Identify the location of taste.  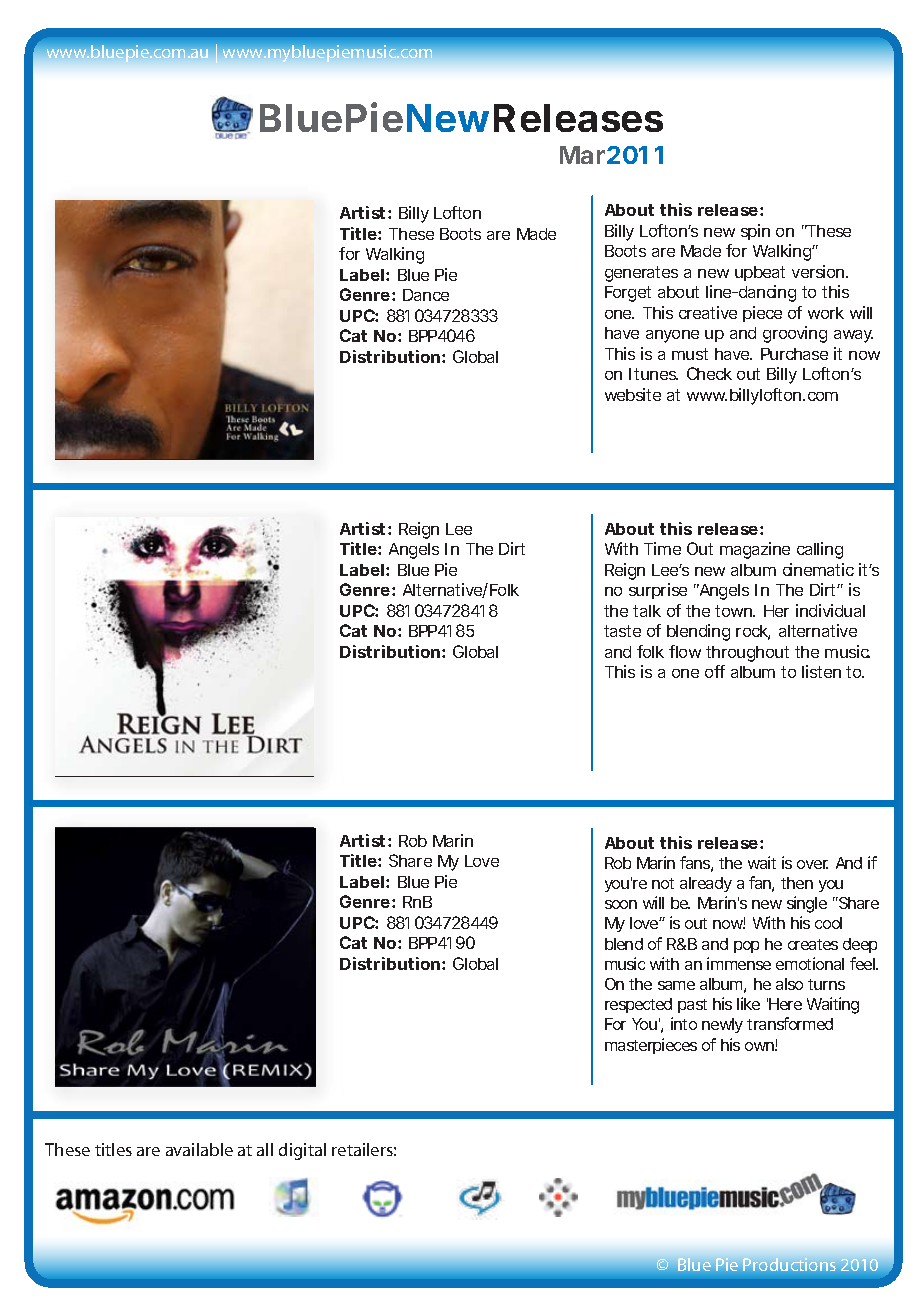
(622, 631).
